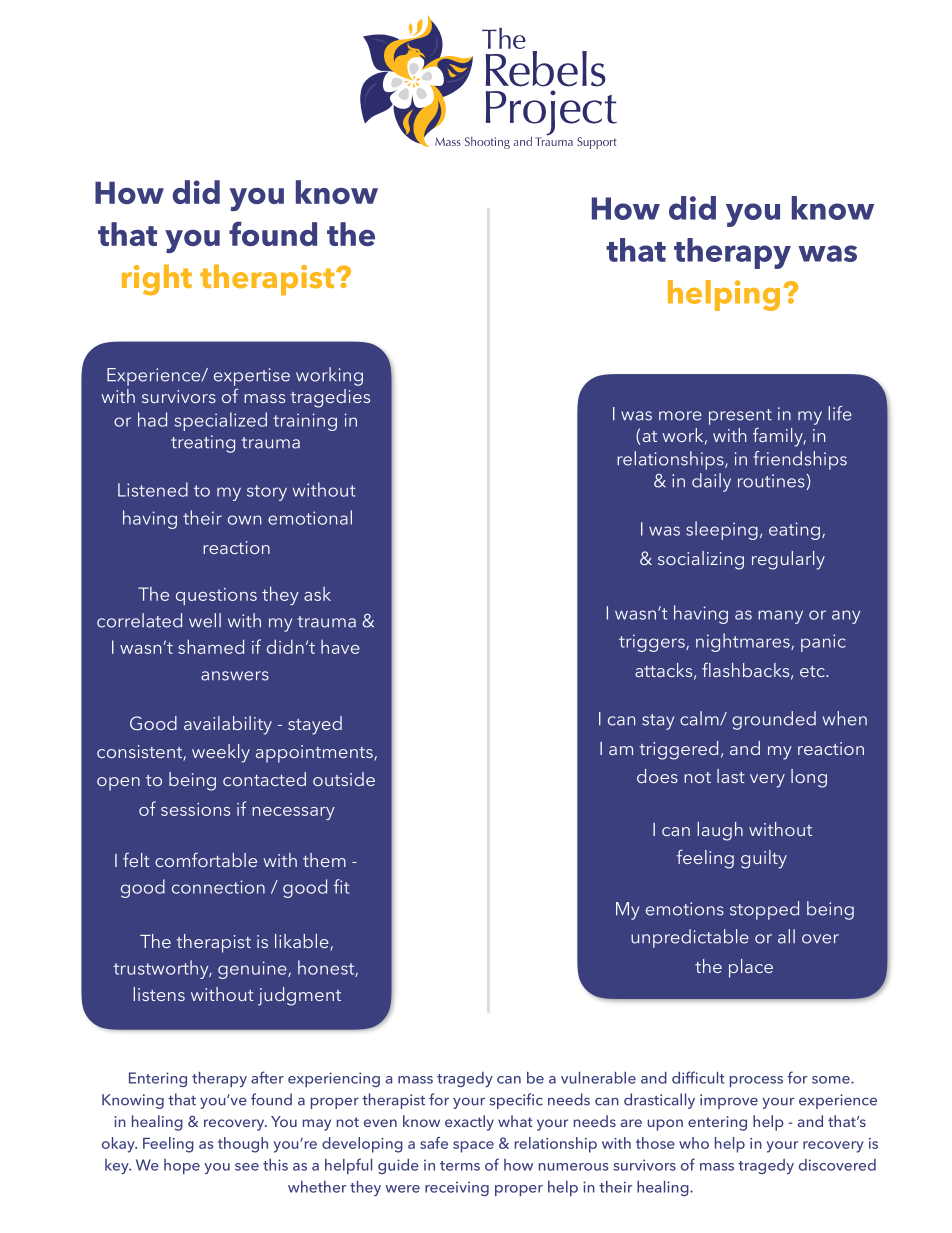  What do you see at coordinates (460, 1166) in the screenshot?
I see `terms` at bounding box center [460, 1166].
